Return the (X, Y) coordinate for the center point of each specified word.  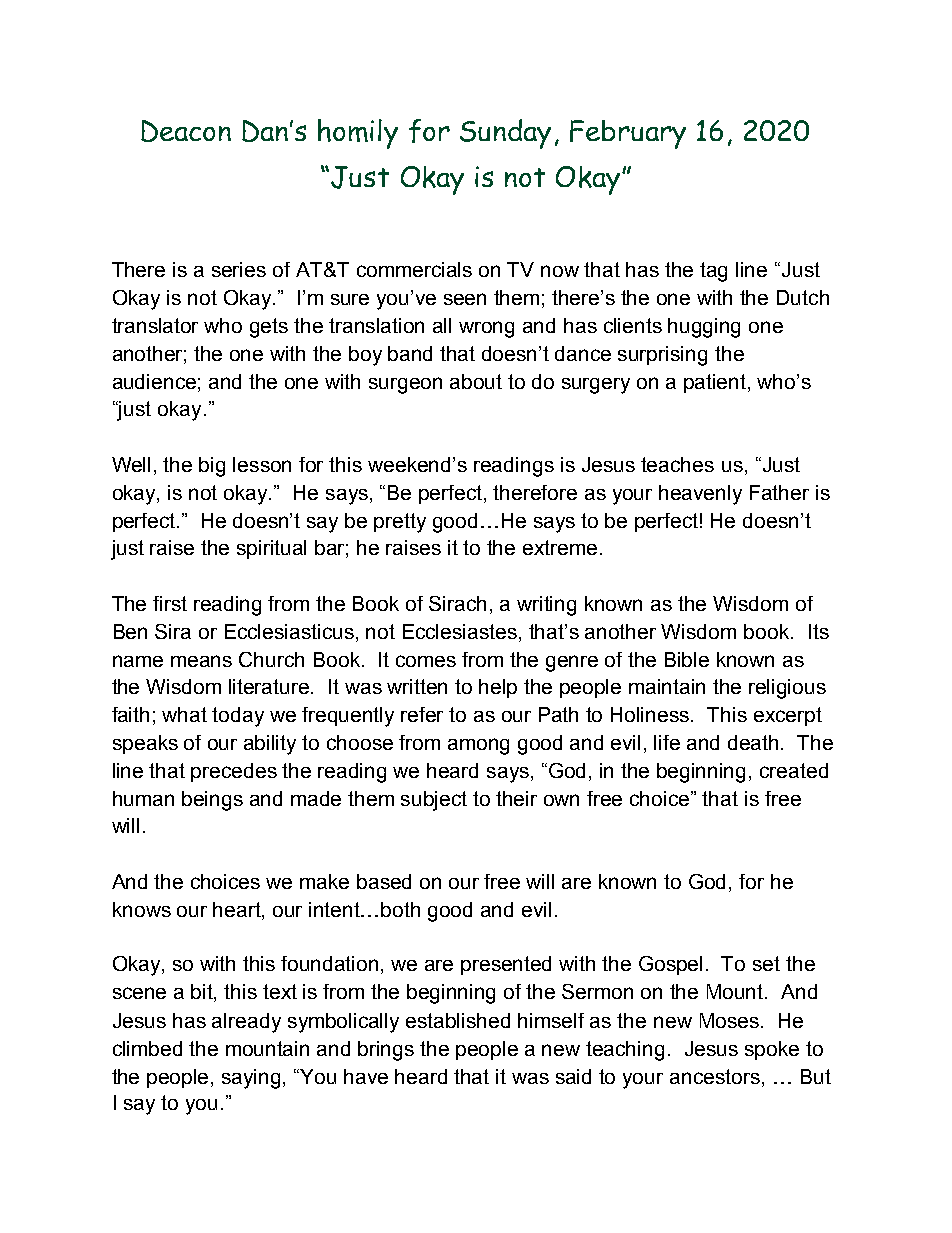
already (246, 1023)
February (628, 134)
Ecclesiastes (461, 631)
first (170, 603)
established (458, 1020)
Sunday (505, 134)
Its (819, 631)
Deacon (186, 131)
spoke (772, 1050)
